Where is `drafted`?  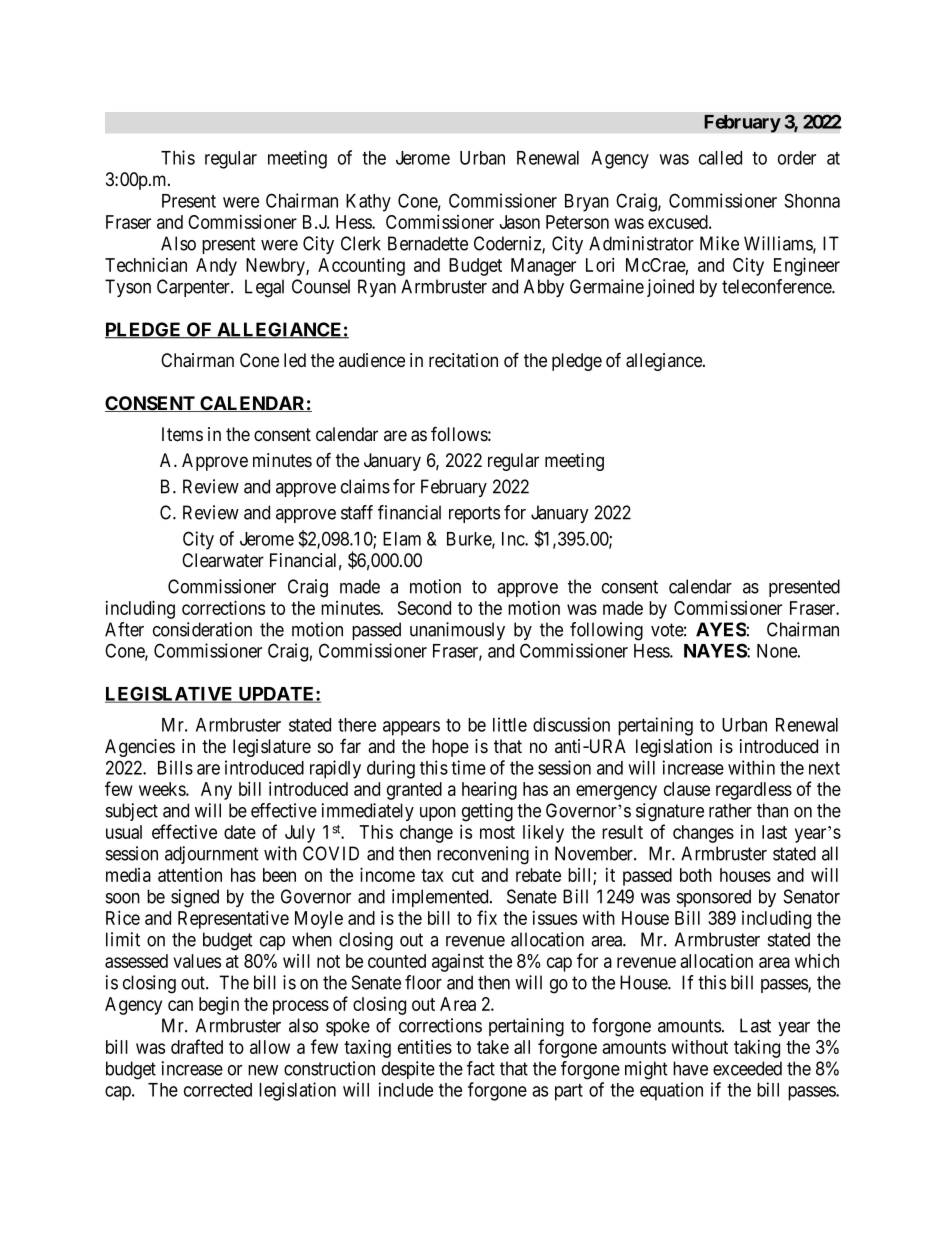
drafted is located at coordinates (197, 1046).
